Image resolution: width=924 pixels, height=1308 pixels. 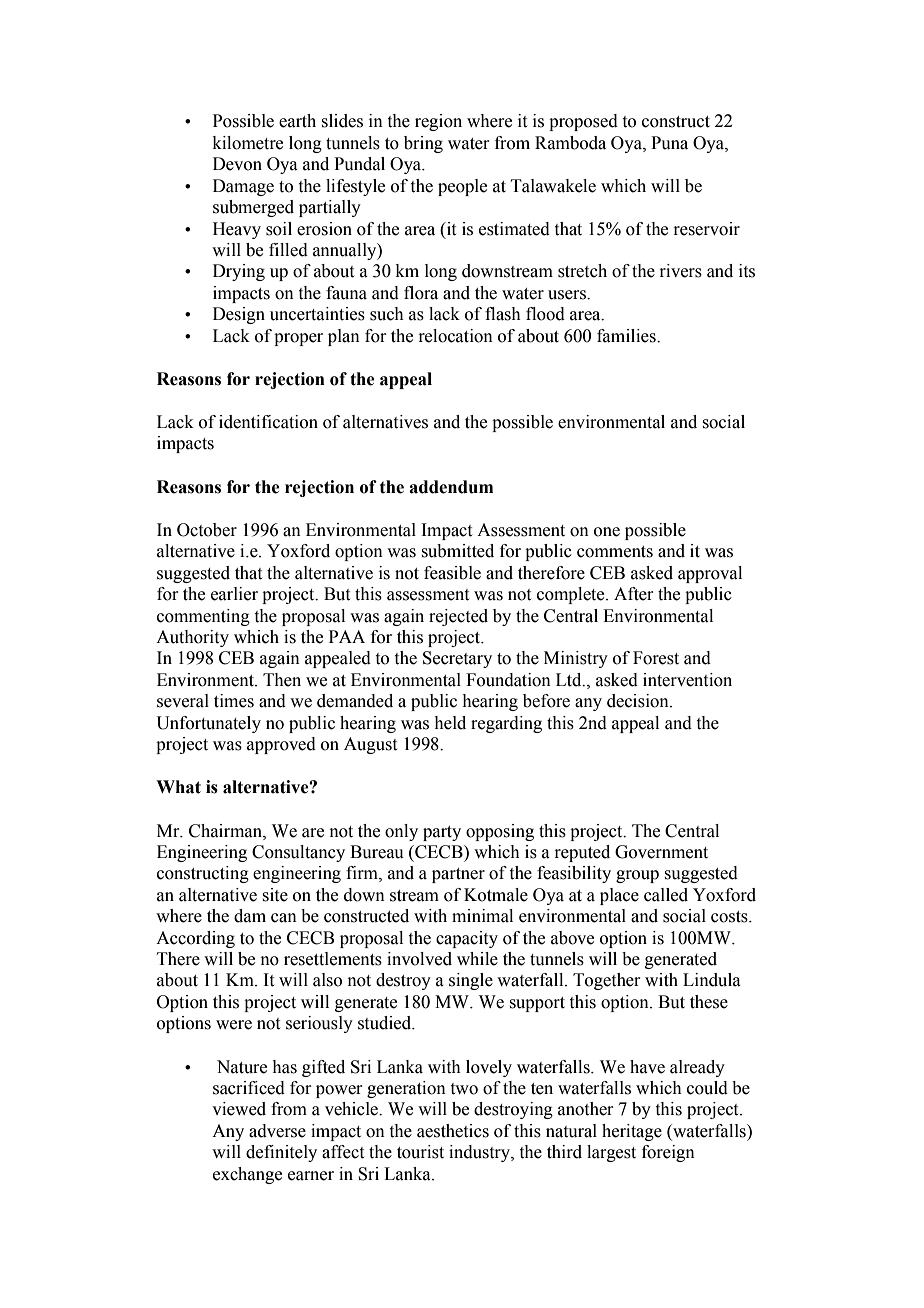 What do you see at coordinates (248, 143) in the screenshot?
I see `kilometre` at bounding box center [248, 143].
